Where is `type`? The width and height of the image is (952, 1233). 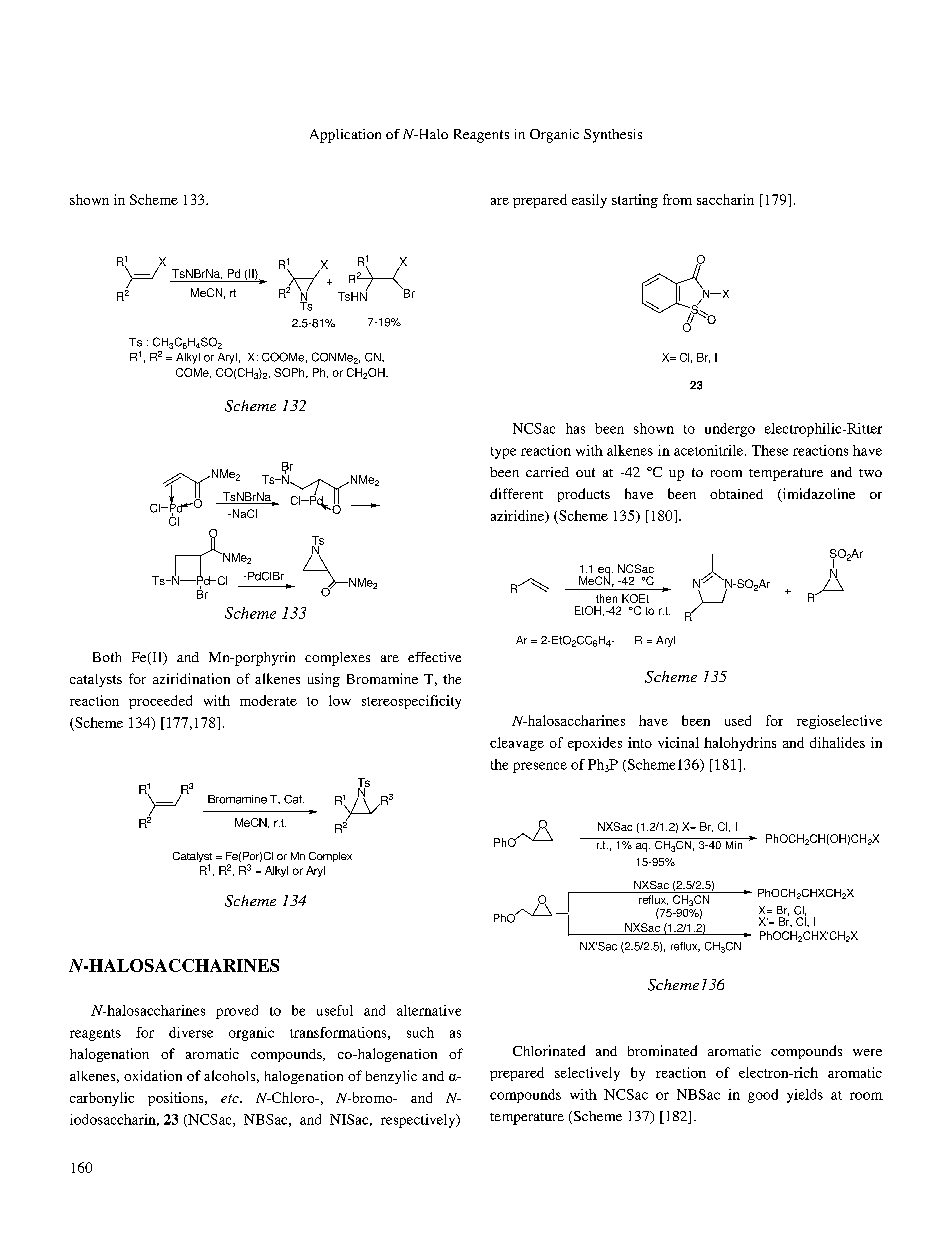
type is located at coordinates (503, 453).
